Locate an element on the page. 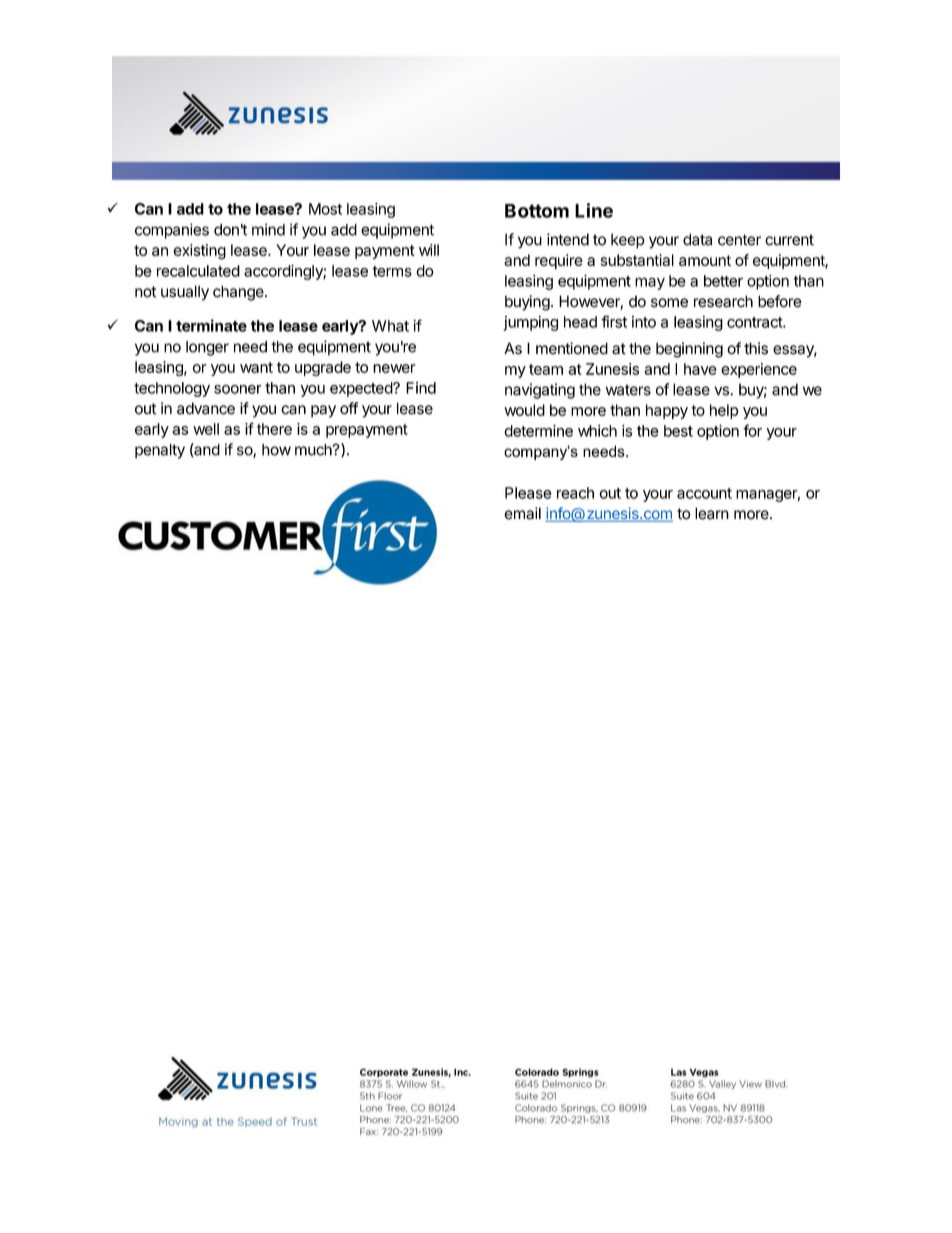  Find is located at coordinates (421, 388).
